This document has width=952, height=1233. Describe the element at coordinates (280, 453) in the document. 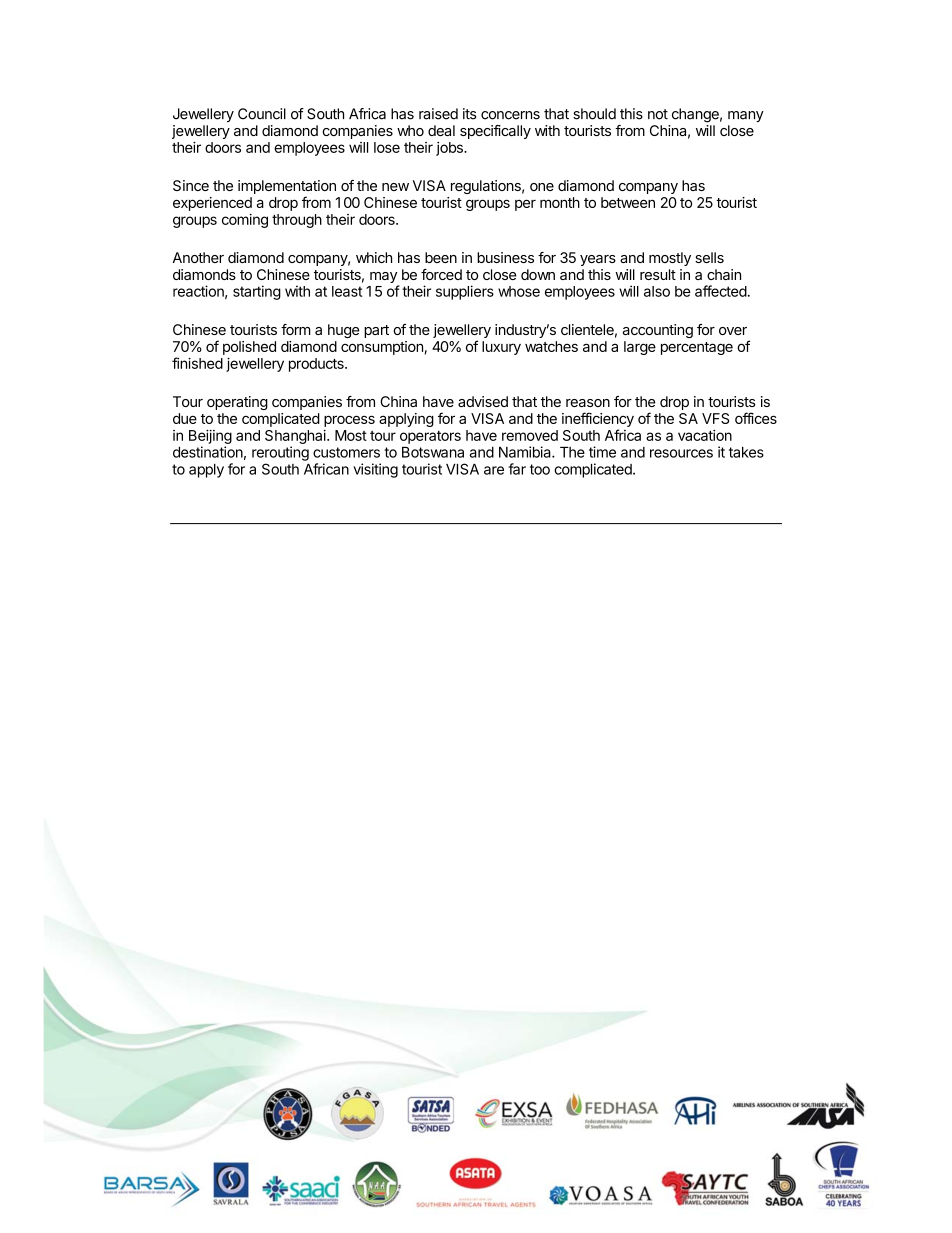

I see `rerouting` at that location.
